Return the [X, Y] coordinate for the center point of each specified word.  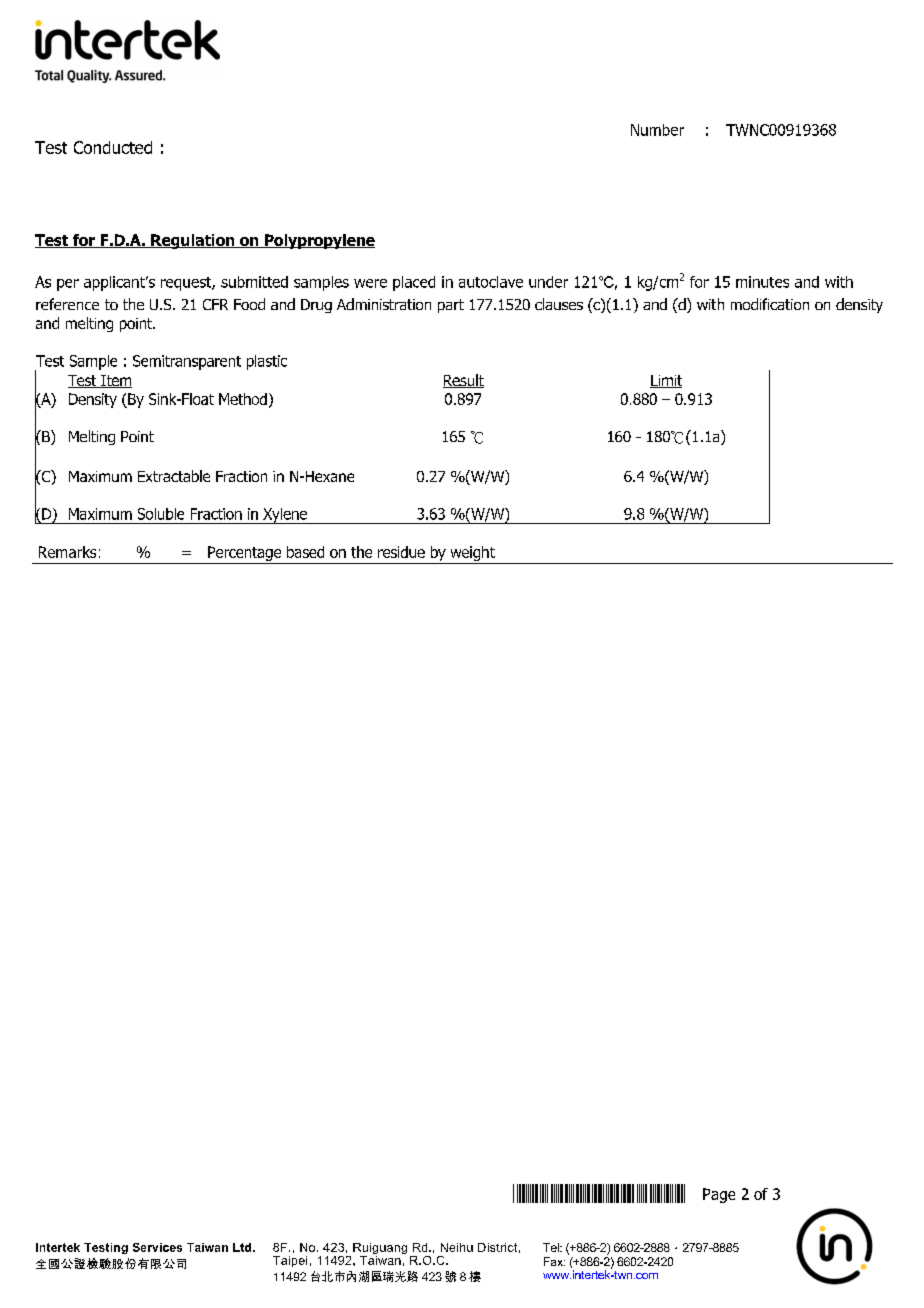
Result [463, 381]
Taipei [290, 1261]
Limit [666, 381]
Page [719, 1195]
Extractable [174, 476]
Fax [554, 1261]
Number [657, 130]
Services [157, 1247]
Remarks [67, 552]
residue [401, 552]
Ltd [243, 1247]
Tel [552, 1247]
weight [473, 553]
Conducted [113, 147]
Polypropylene [318, 241]
